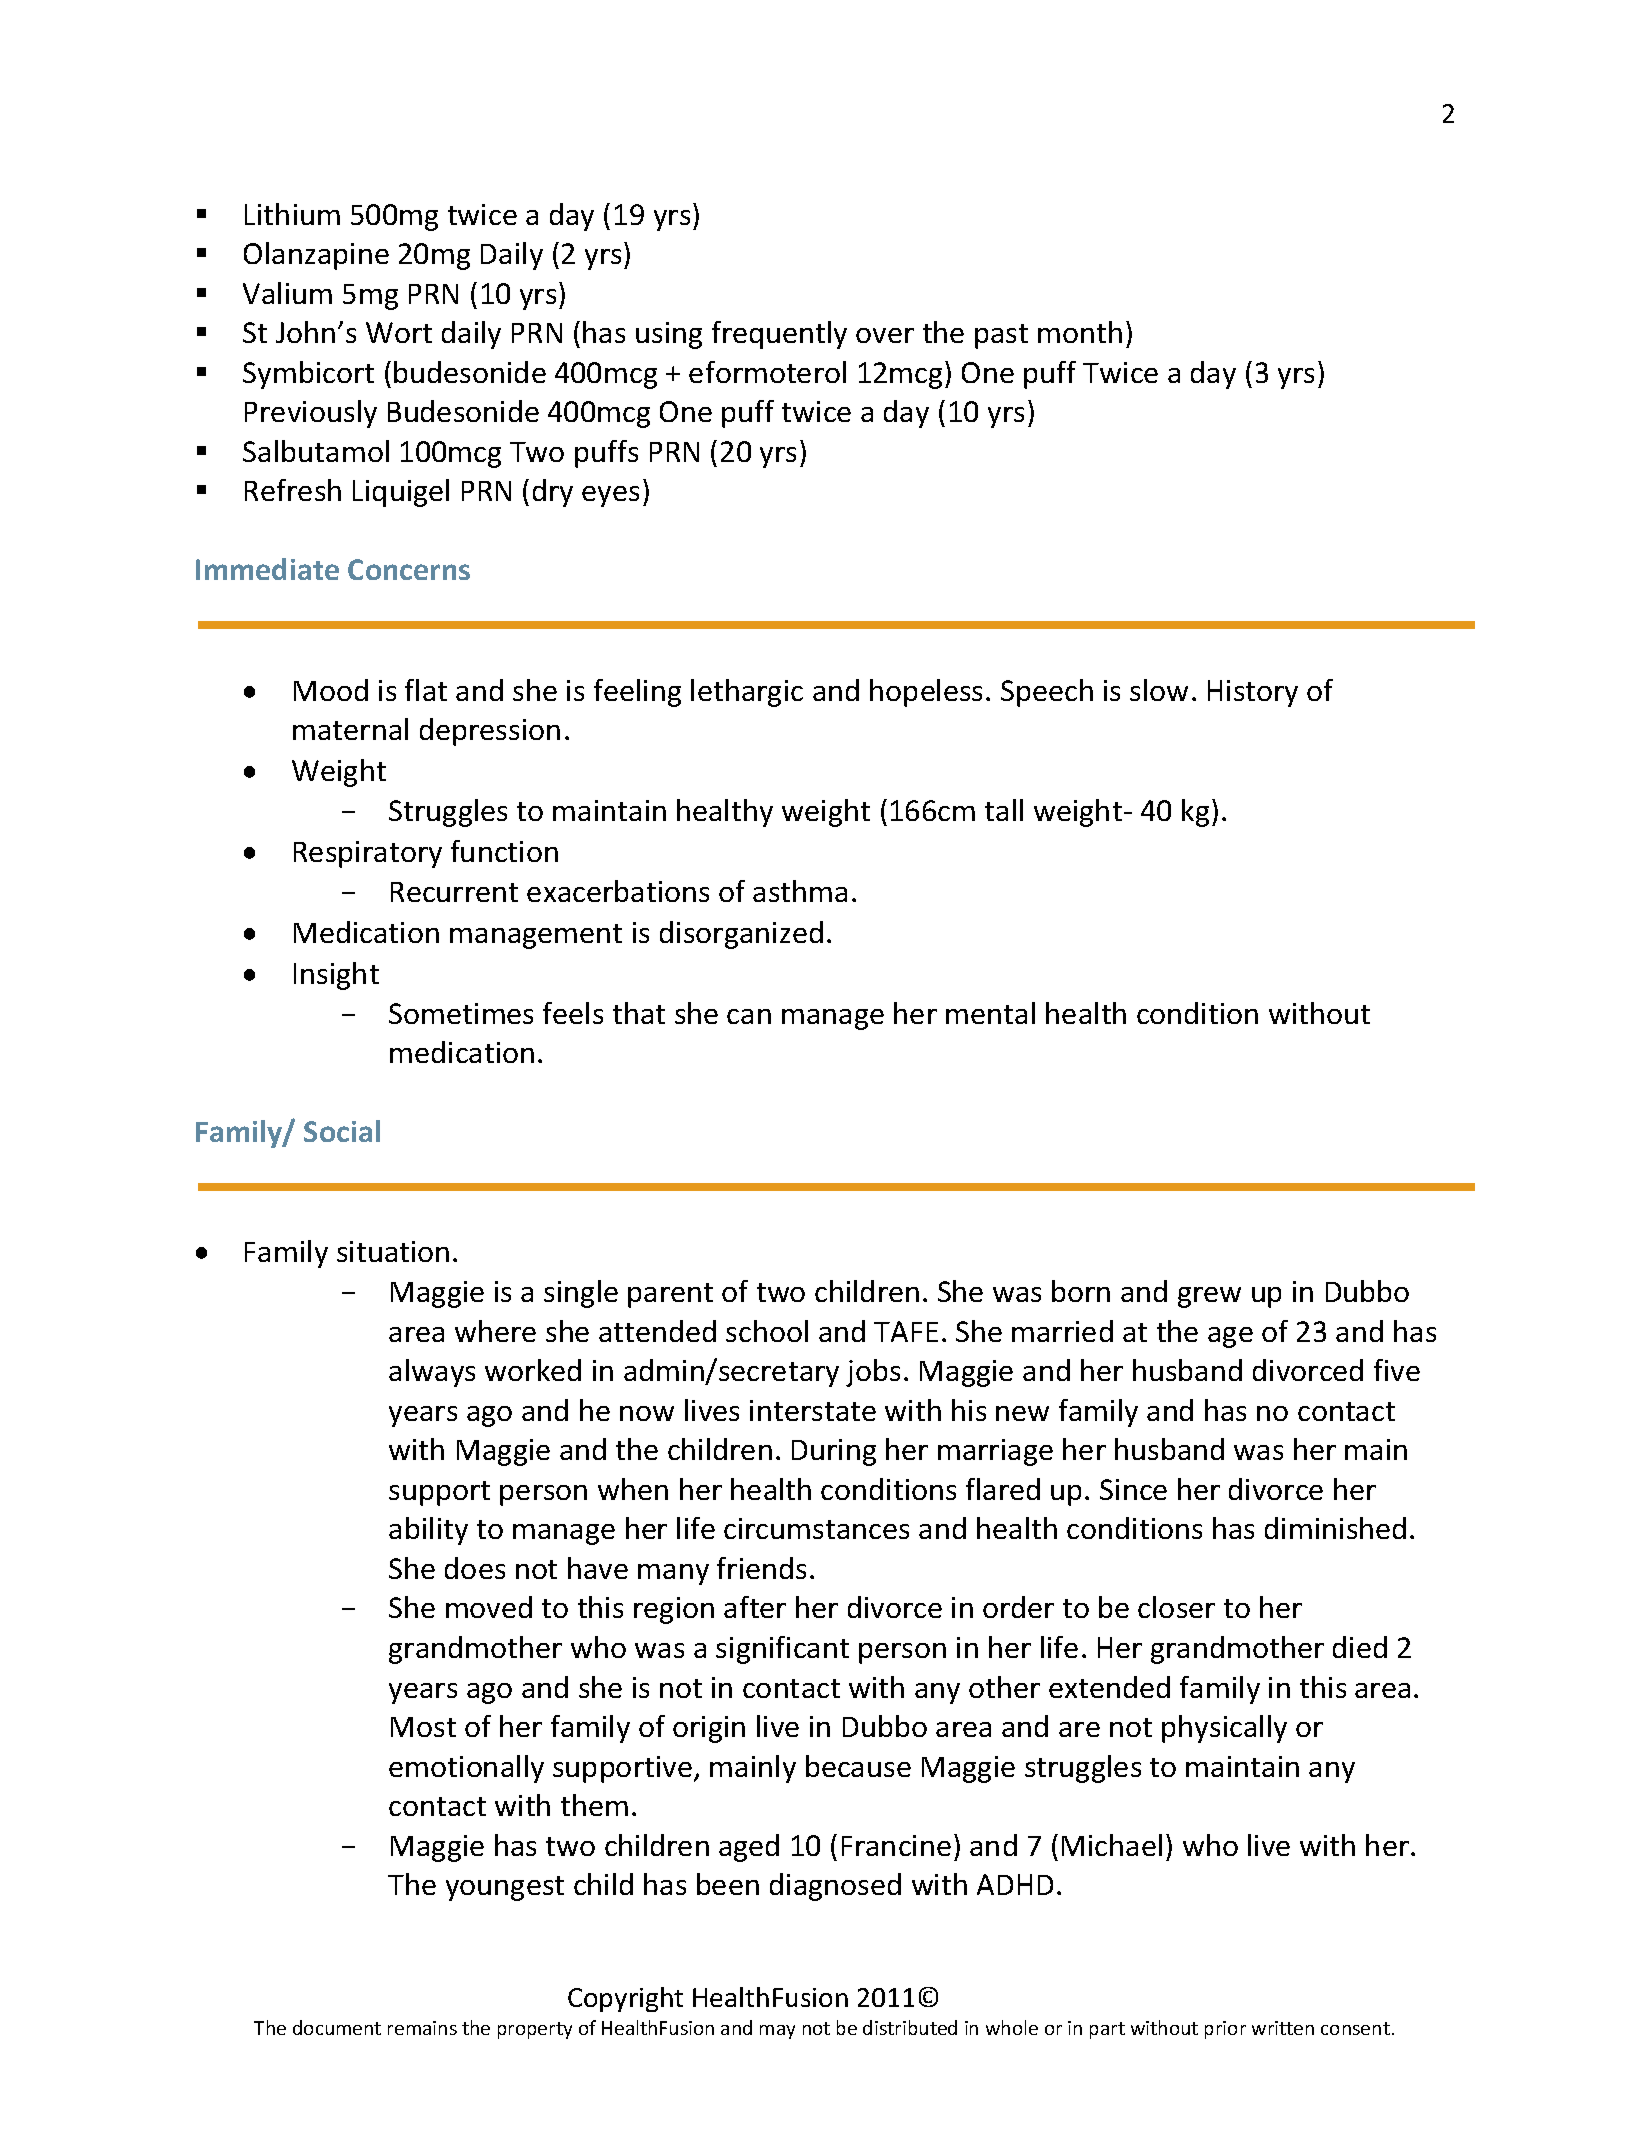  Describe the element at coordinates (1080, 332) in the image. I see `month` at that location.
